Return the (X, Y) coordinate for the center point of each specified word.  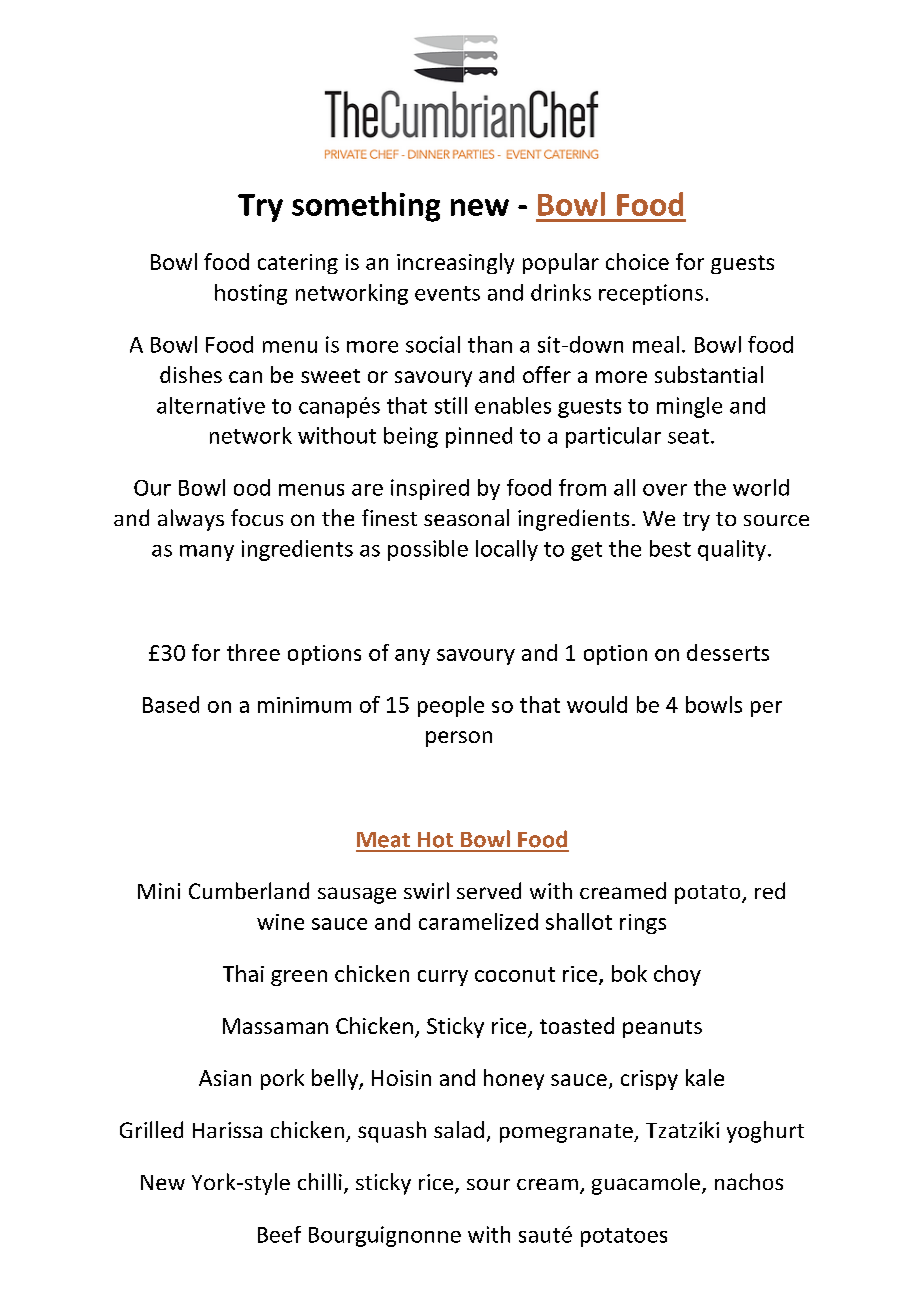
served (489, 890)
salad (459, 1129)
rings (643, 924)
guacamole (646, 1184)
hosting (251, 294)
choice (637, 261)
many (207, 553)
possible (428, 550)
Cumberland (249, 890)
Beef (279, 1234)
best (670, 548)
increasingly (455, 263)
